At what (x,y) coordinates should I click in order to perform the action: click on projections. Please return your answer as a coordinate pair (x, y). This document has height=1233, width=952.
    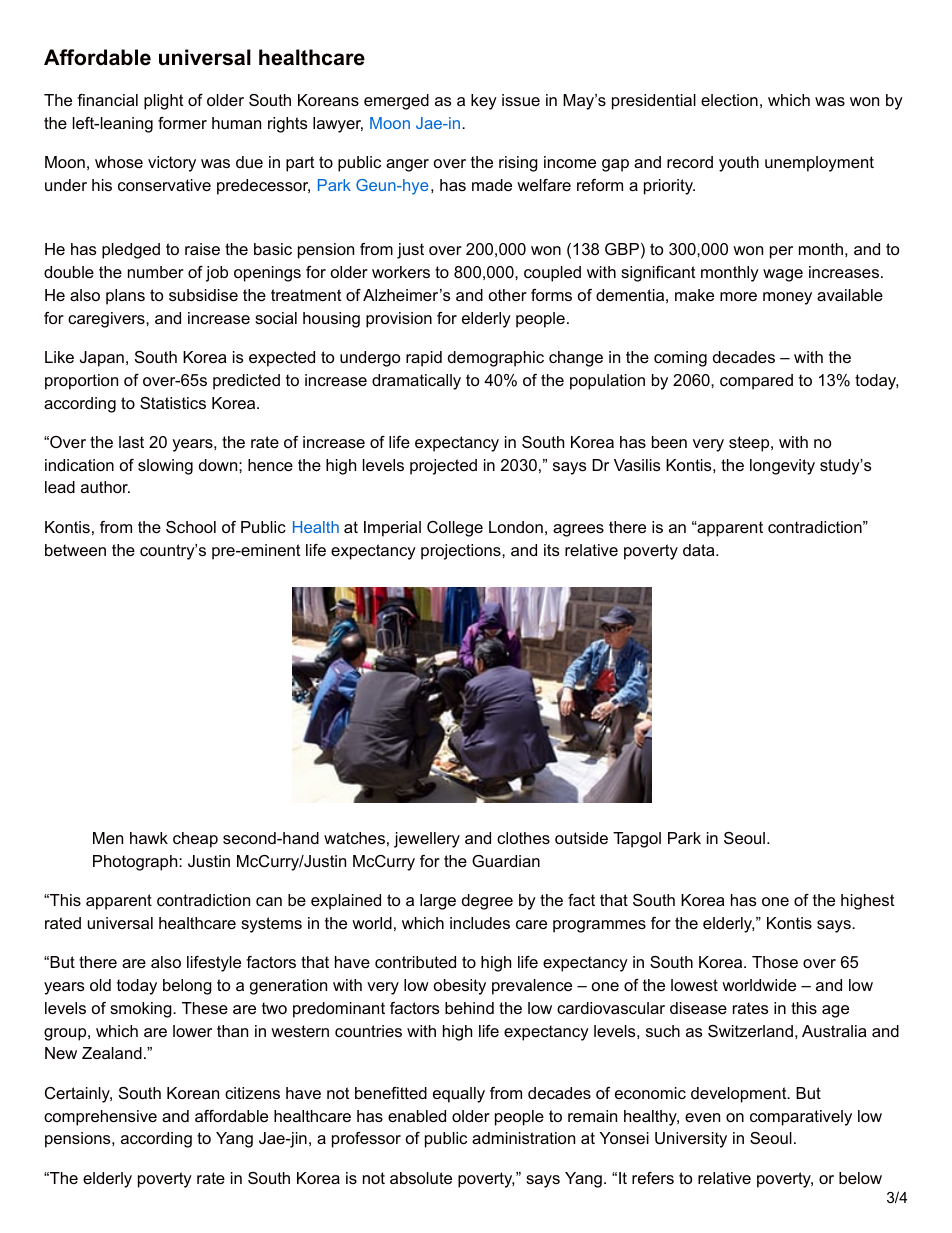
    Looking at the image, I should click on (462, 552).
